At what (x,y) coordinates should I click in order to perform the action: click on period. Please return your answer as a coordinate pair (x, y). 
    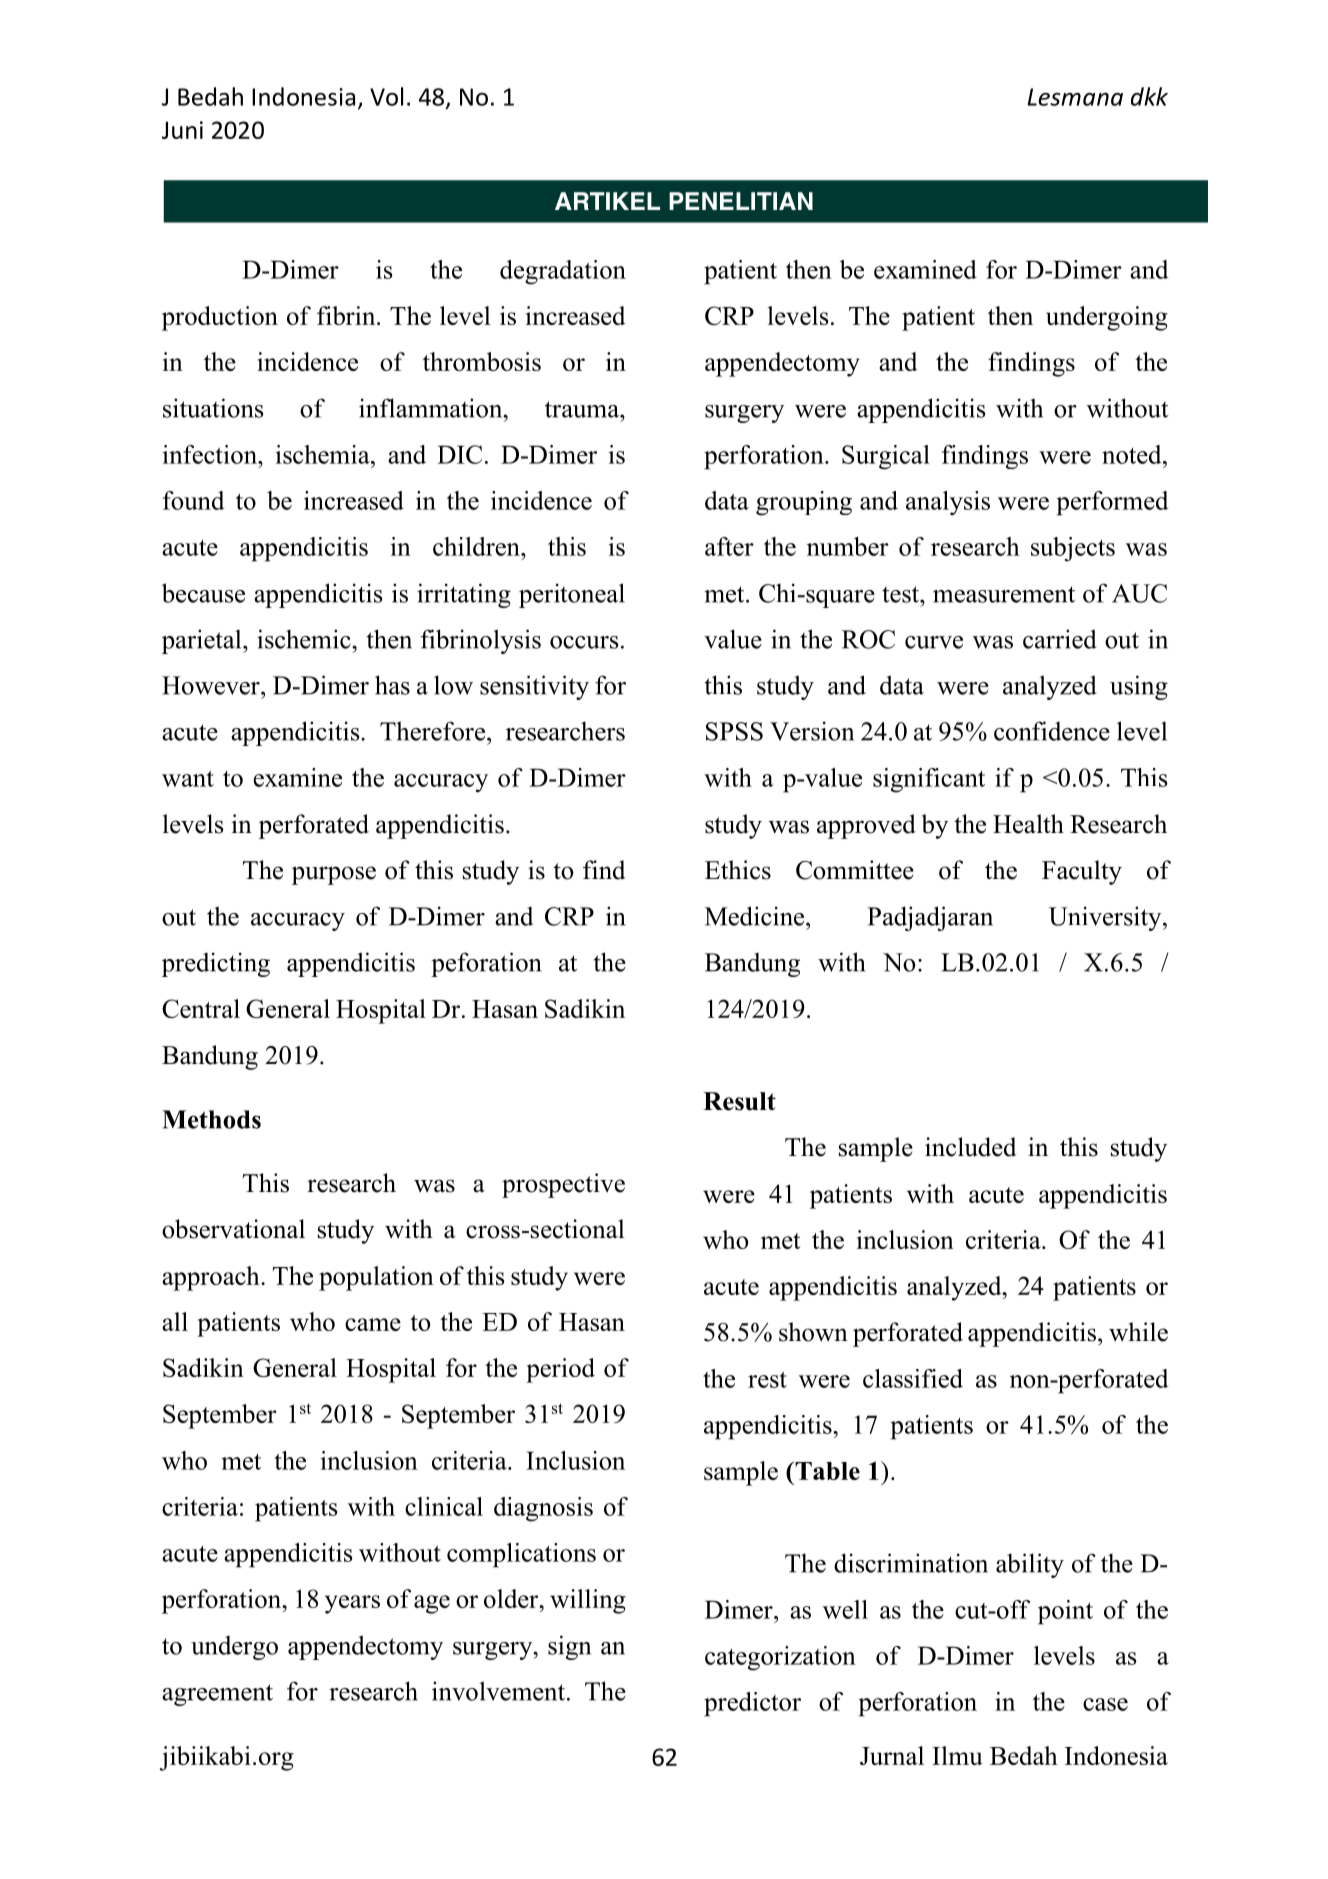
    Looking at the image, I should click on (560, 1370).
